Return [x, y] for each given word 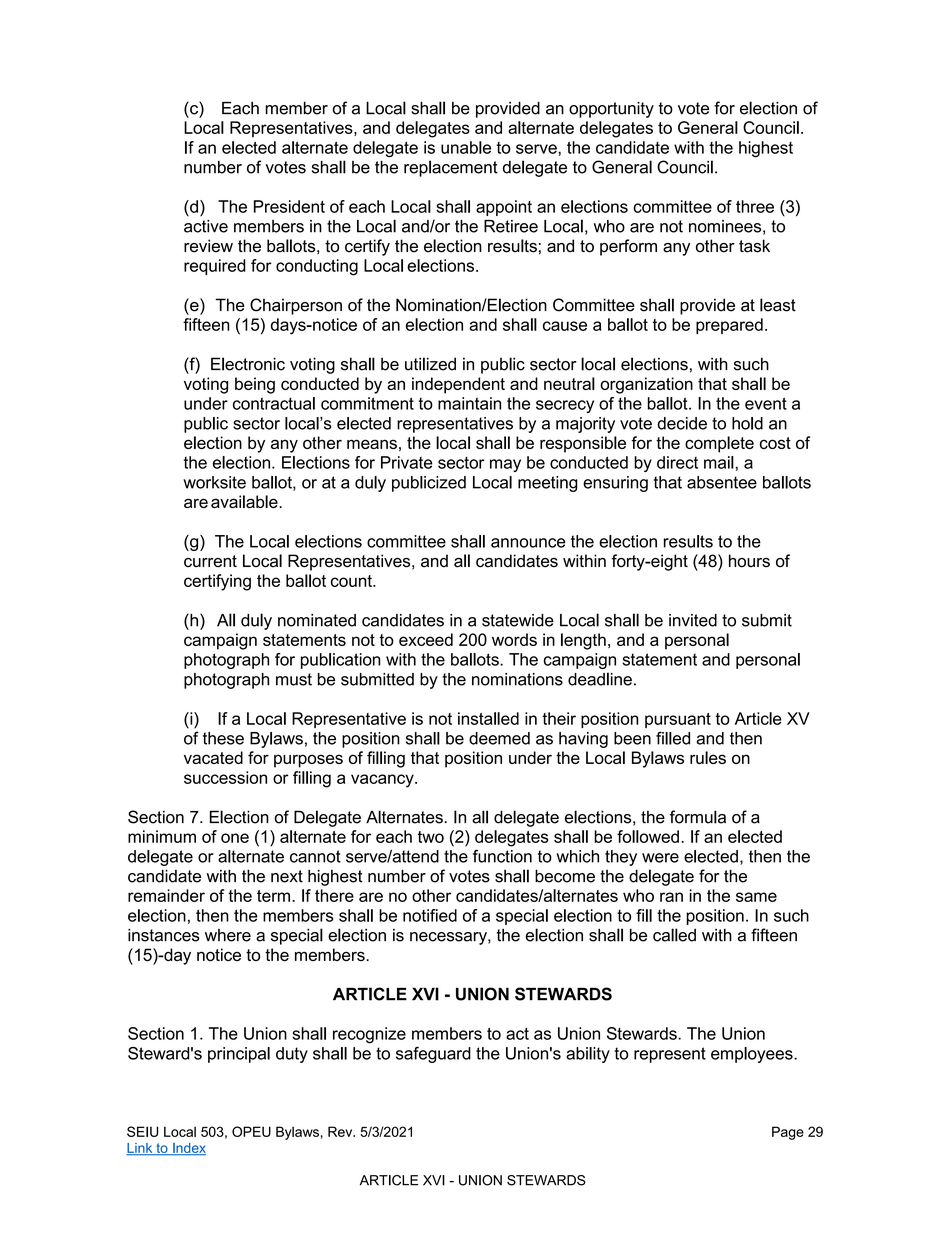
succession [225, 777]
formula [698, 817]
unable [466, 147]
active [206, 226]
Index [188, 1149]
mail [719, 462]
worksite [214, 482]
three [755, 206]
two [430, 837]
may [505, 465]
